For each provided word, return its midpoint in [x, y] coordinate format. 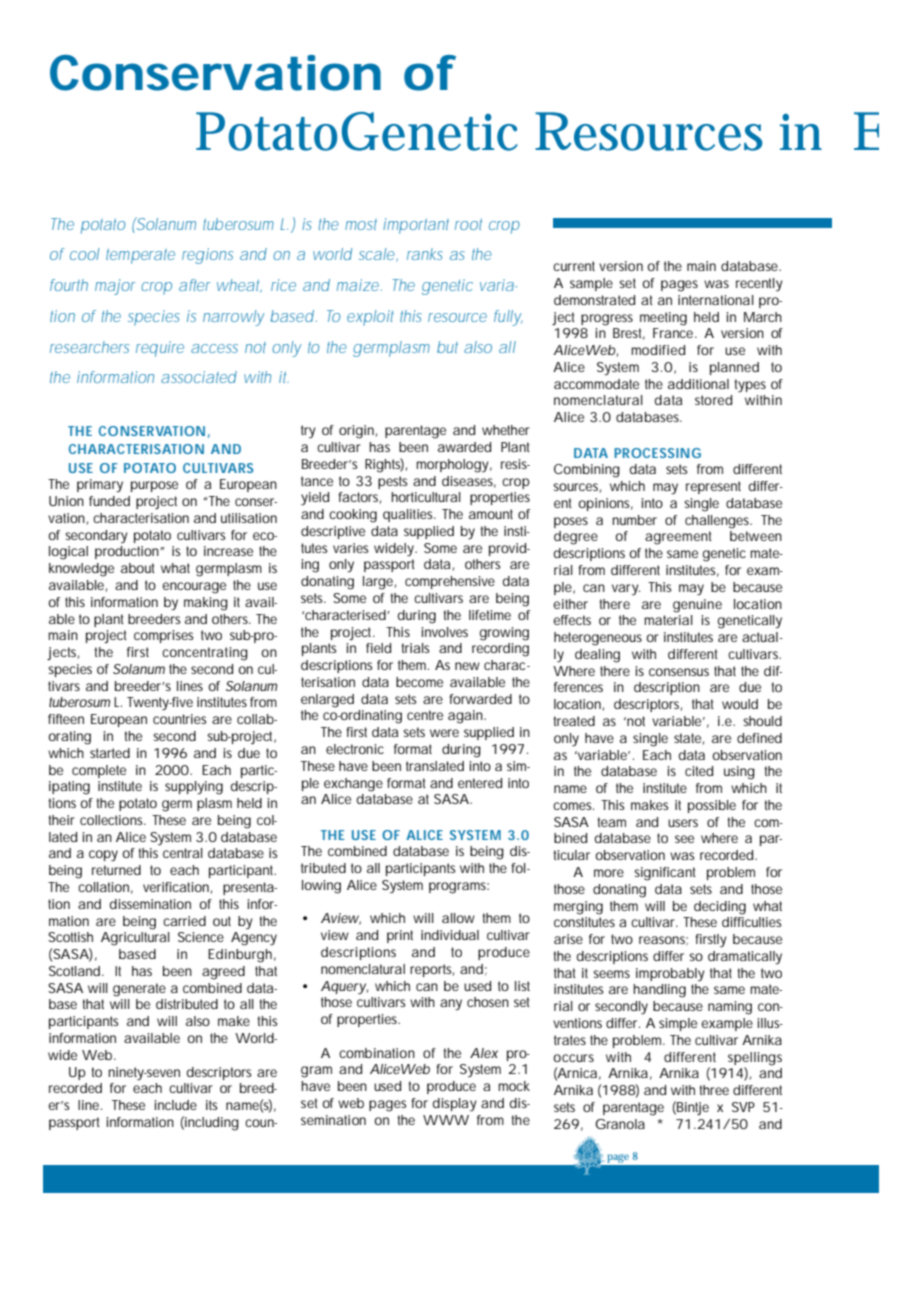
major [115, 287]
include [176, 1105]
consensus [679, 672]
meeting [663, 319]
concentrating [205, 654]
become [419, 682]
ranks [425, 254]
